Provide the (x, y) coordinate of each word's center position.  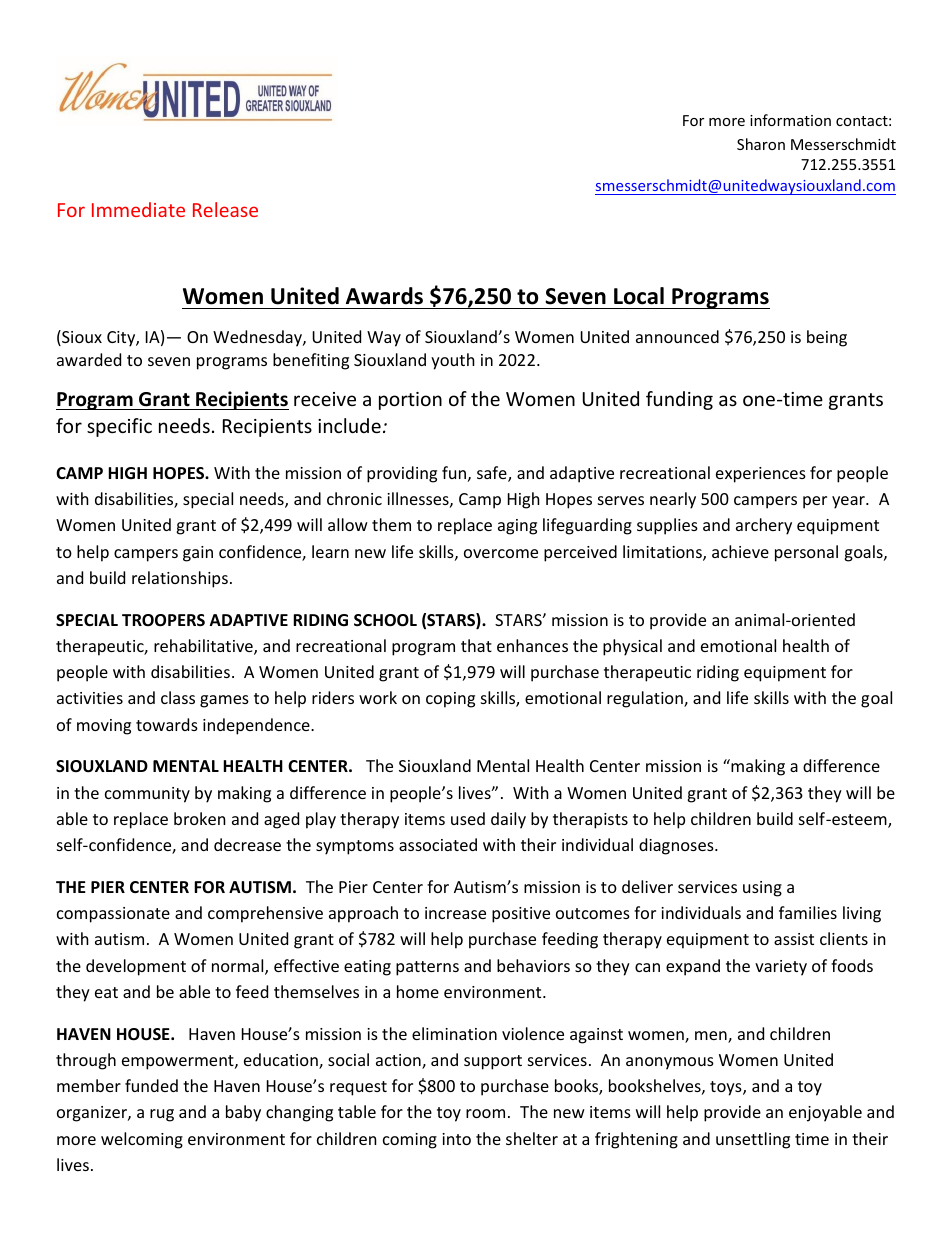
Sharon (761, 144)
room (485, 1113)
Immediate (138, 209)
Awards (384, 296)
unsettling (753, 1140)
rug (162, 1115)
